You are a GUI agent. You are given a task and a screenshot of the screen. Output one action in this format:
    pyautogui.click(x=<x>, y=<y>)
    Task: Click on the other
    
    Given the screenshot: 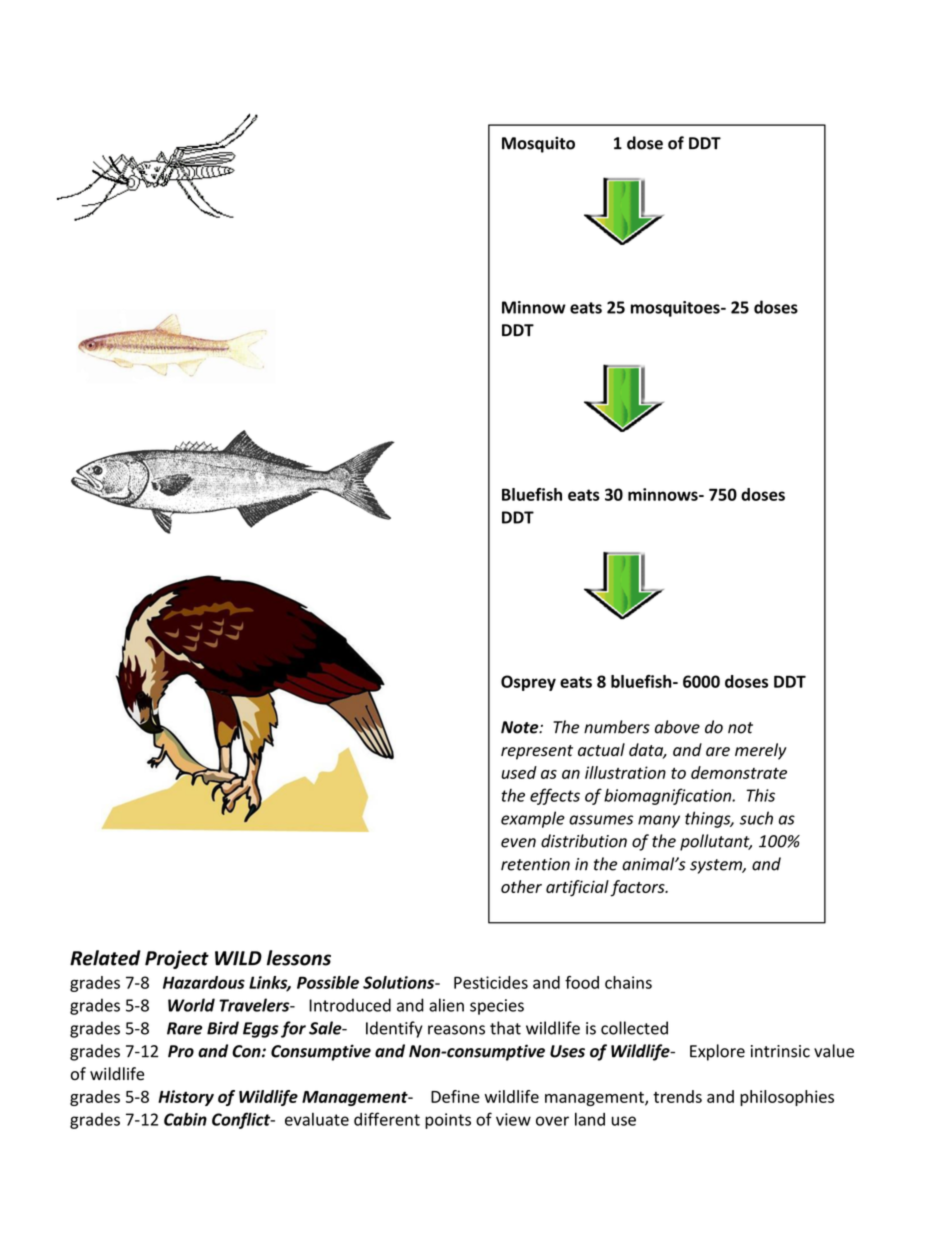 What is the action you would take?
    pyautogui.click(x=521, y=886)
